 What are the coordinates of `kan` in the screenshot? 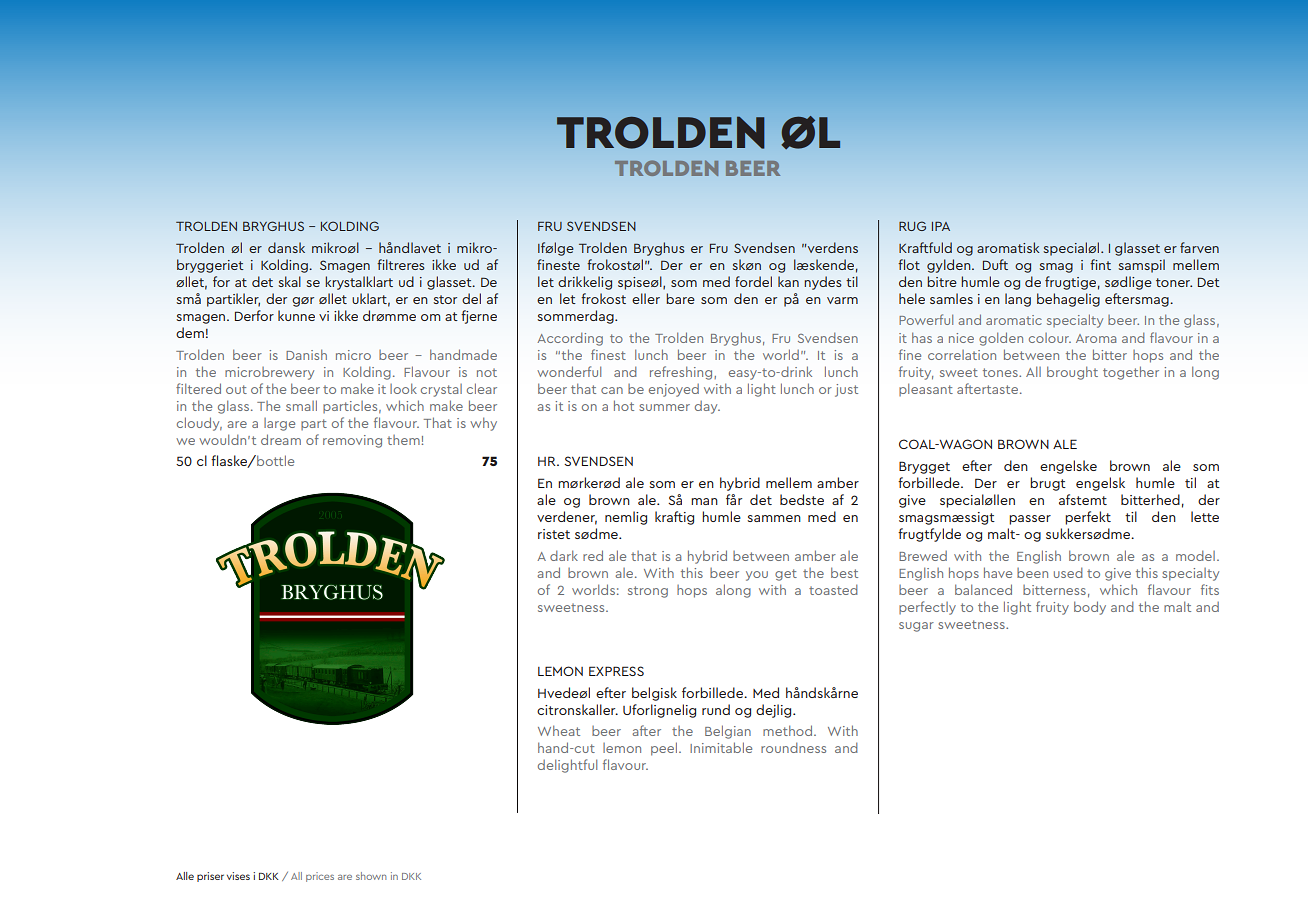 It's located at (788, 281).
